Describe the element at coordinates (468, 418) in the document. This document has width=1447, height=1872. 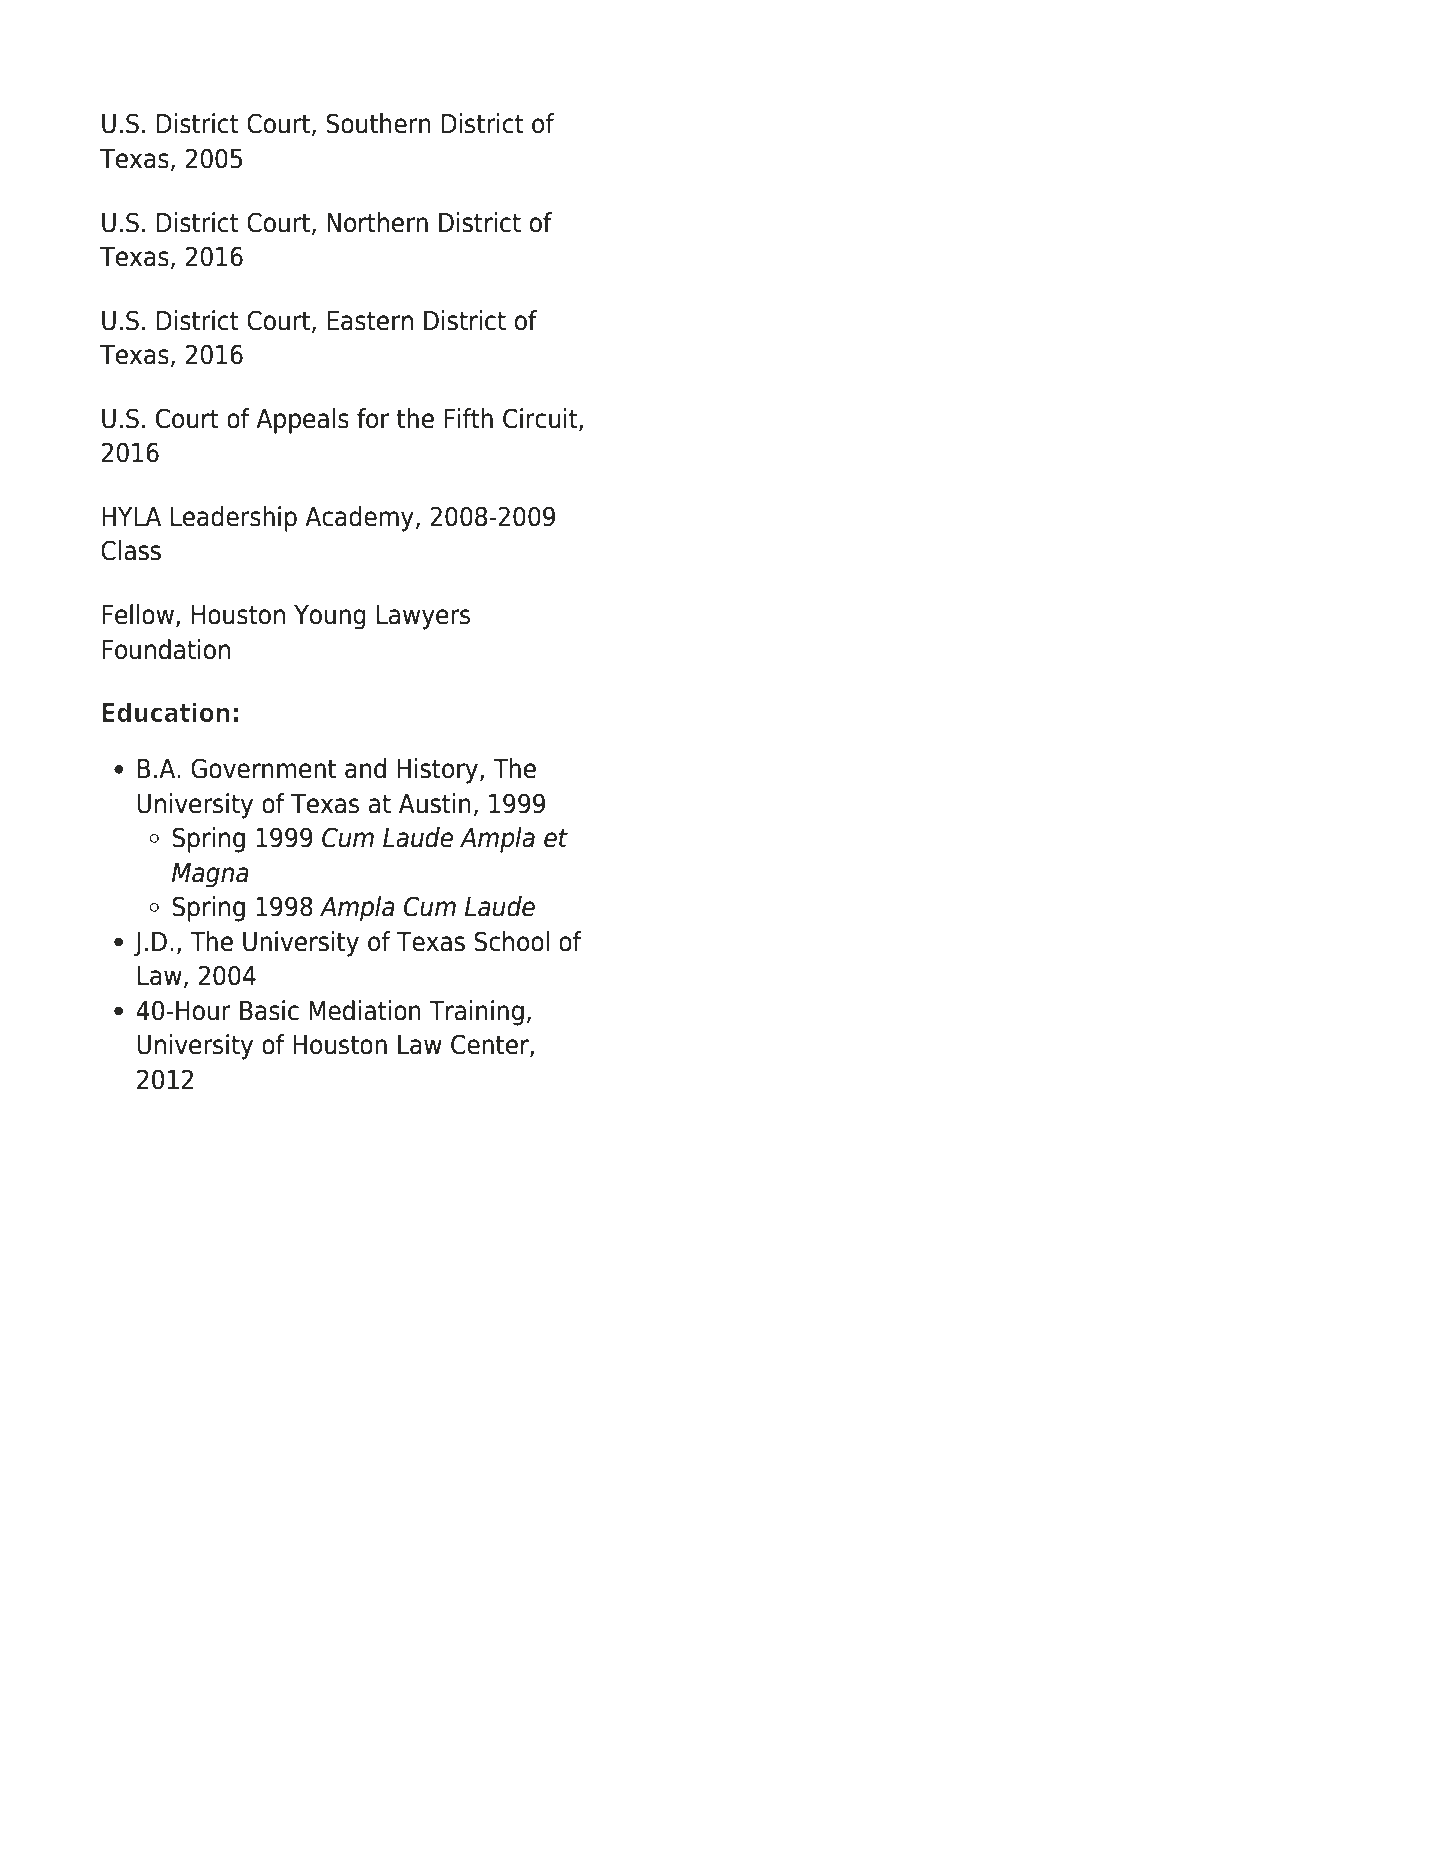
I see `Fifth` at that location.
